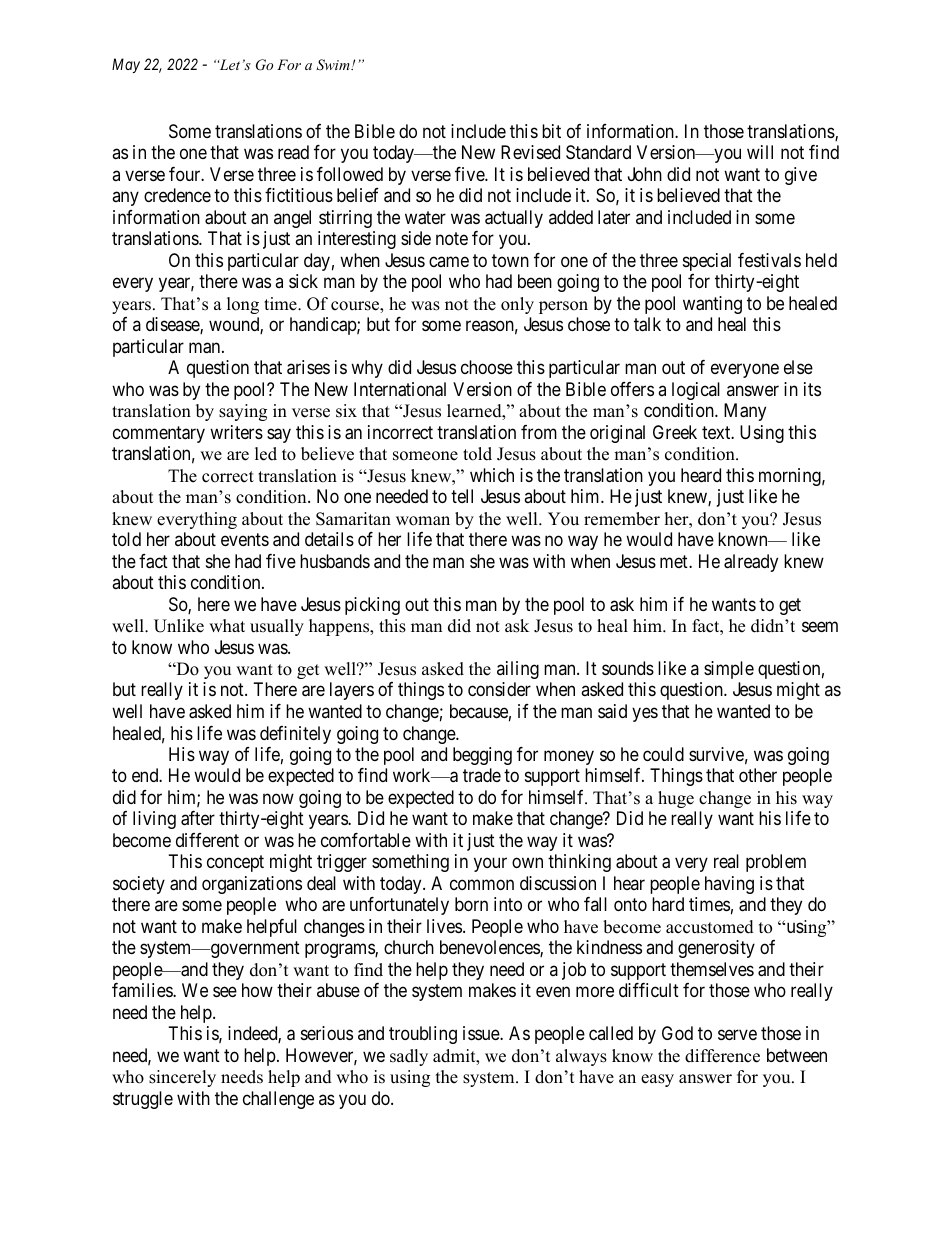  I want to click on begging, so click(482, 756).
